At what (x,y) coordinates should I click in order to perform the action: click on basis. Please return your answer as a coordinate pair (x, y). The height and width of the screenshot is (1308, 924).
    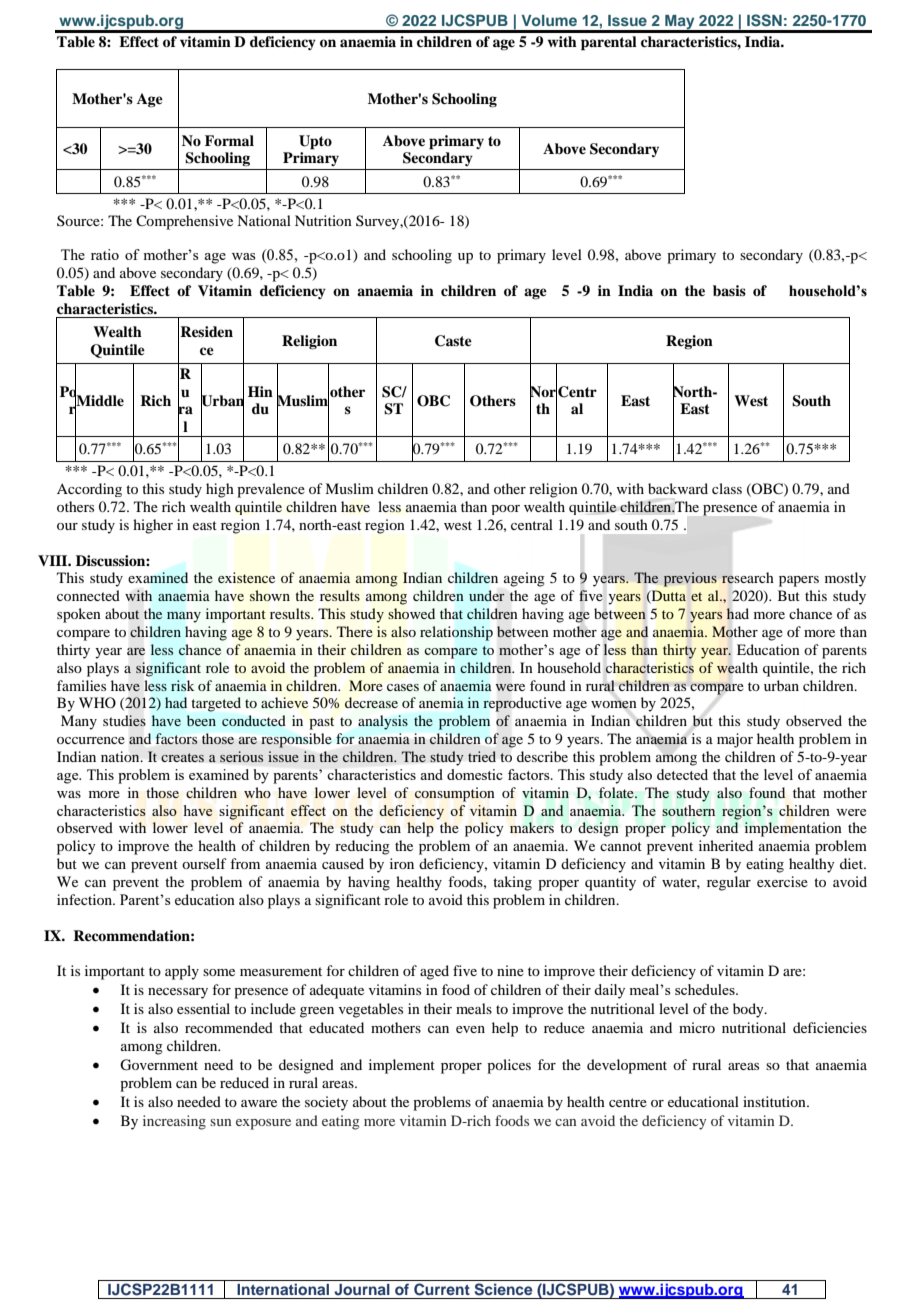
    Looking at the image, I should click on (729, 290).
